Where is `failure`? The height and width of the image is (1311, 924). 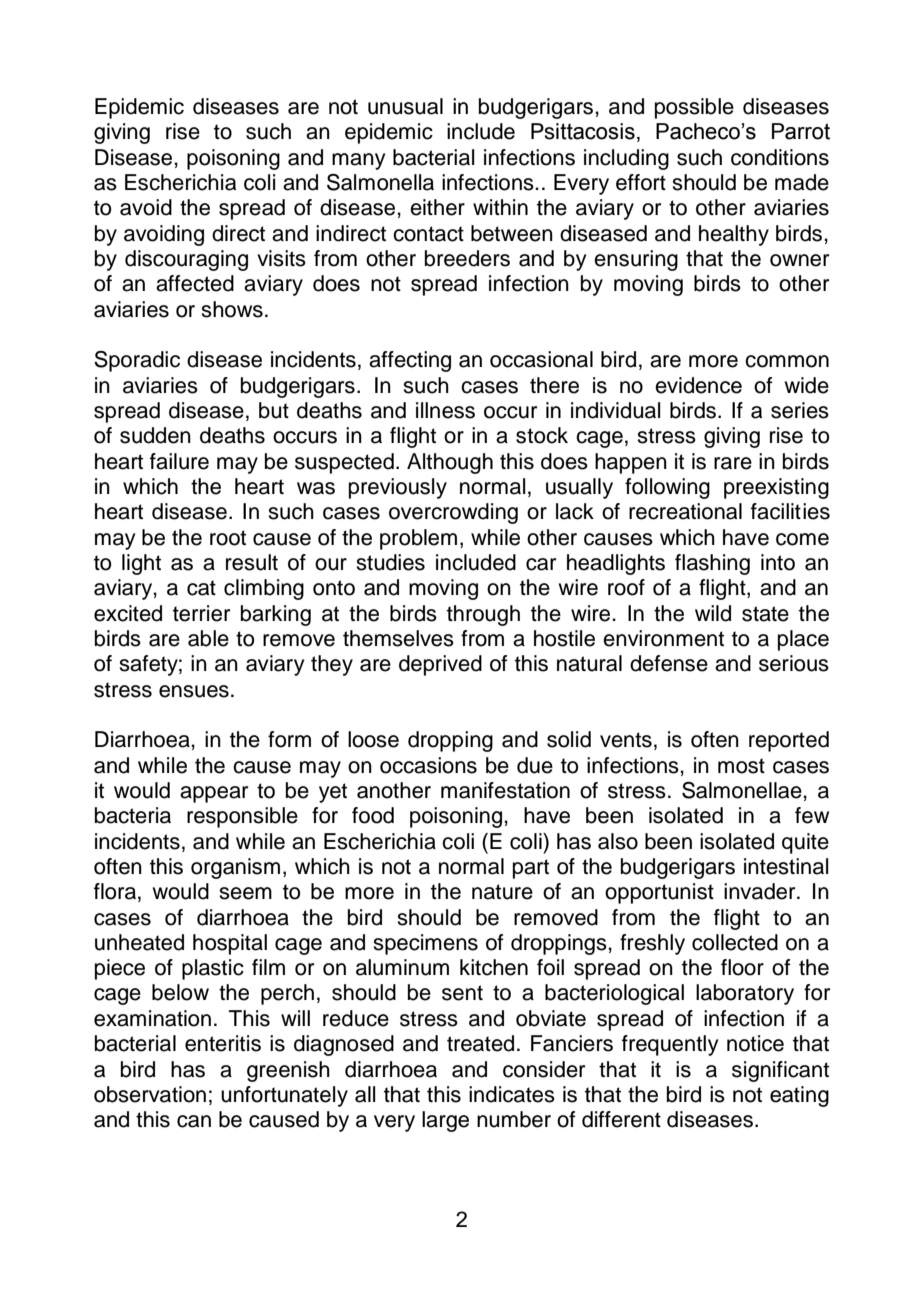
failure is located at coordinates (179, 461).
